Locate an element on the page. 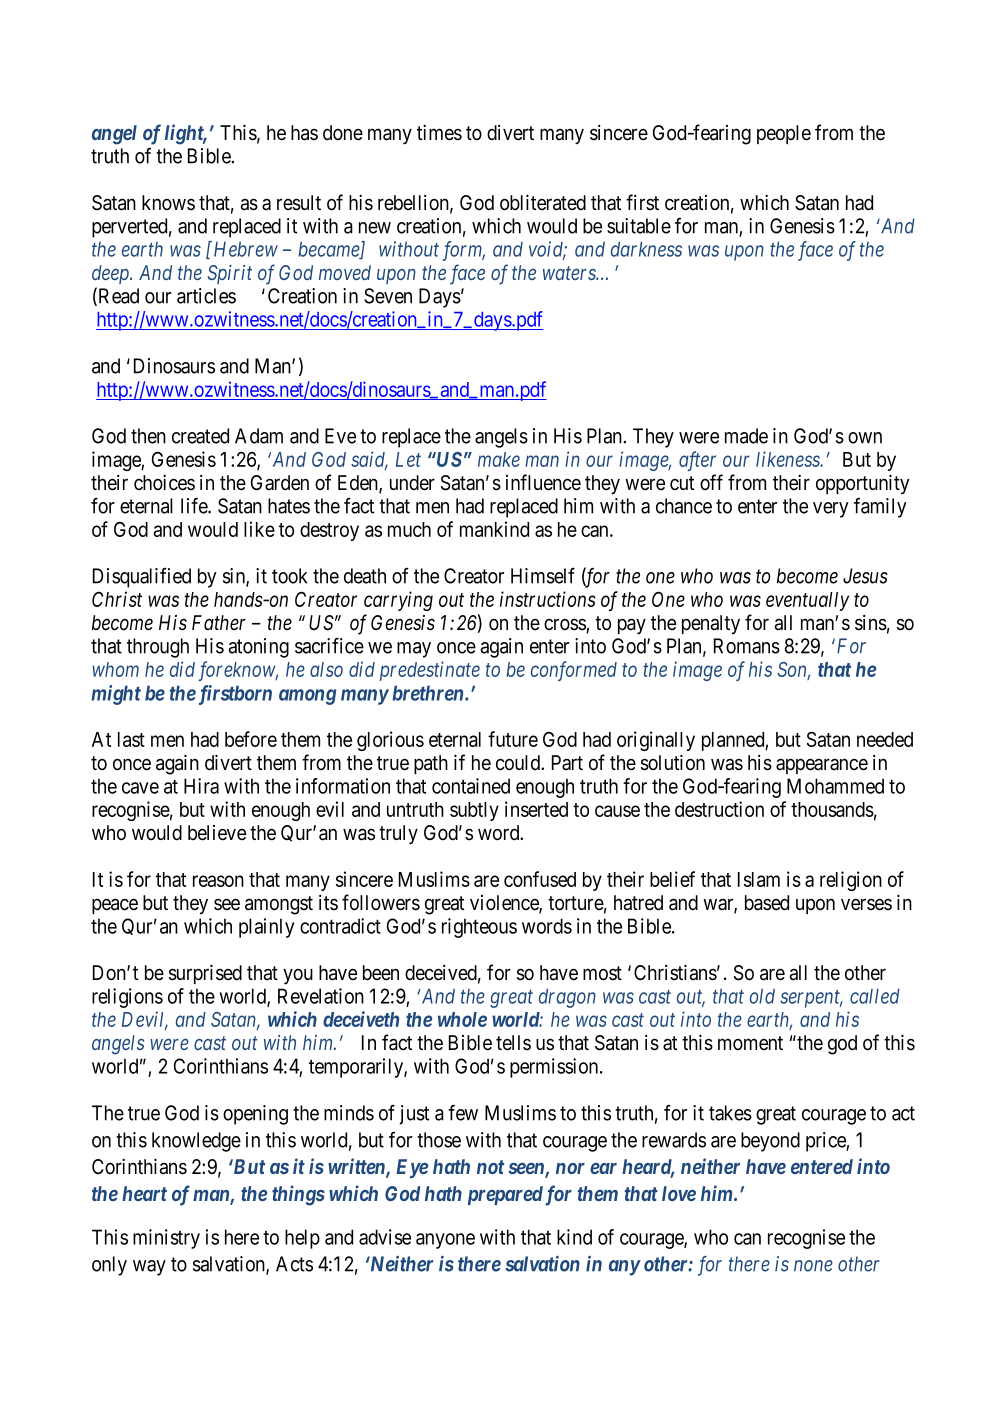  thousands is located at coordinates (832, 809).
